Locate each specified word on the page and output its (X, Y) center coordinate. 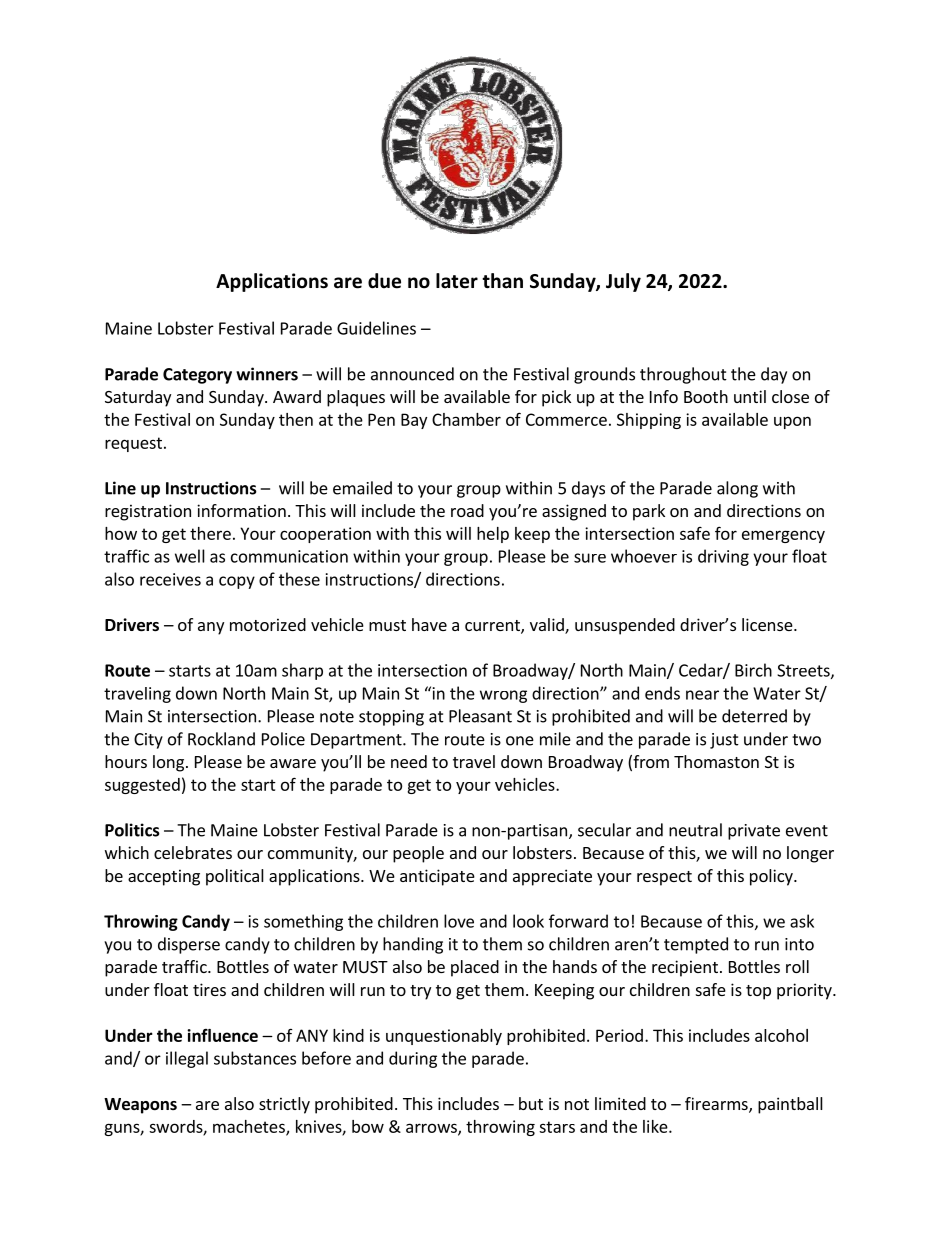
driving (723, 557)
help (493, 535)
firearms (717, 1105)
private (754, 832)
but (531, 1103)
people (418, 854)
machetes (250, 1127)
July (623, 282)
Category (197, 376)
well (190, 556)
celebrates (193, 852)
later (457, 281)
